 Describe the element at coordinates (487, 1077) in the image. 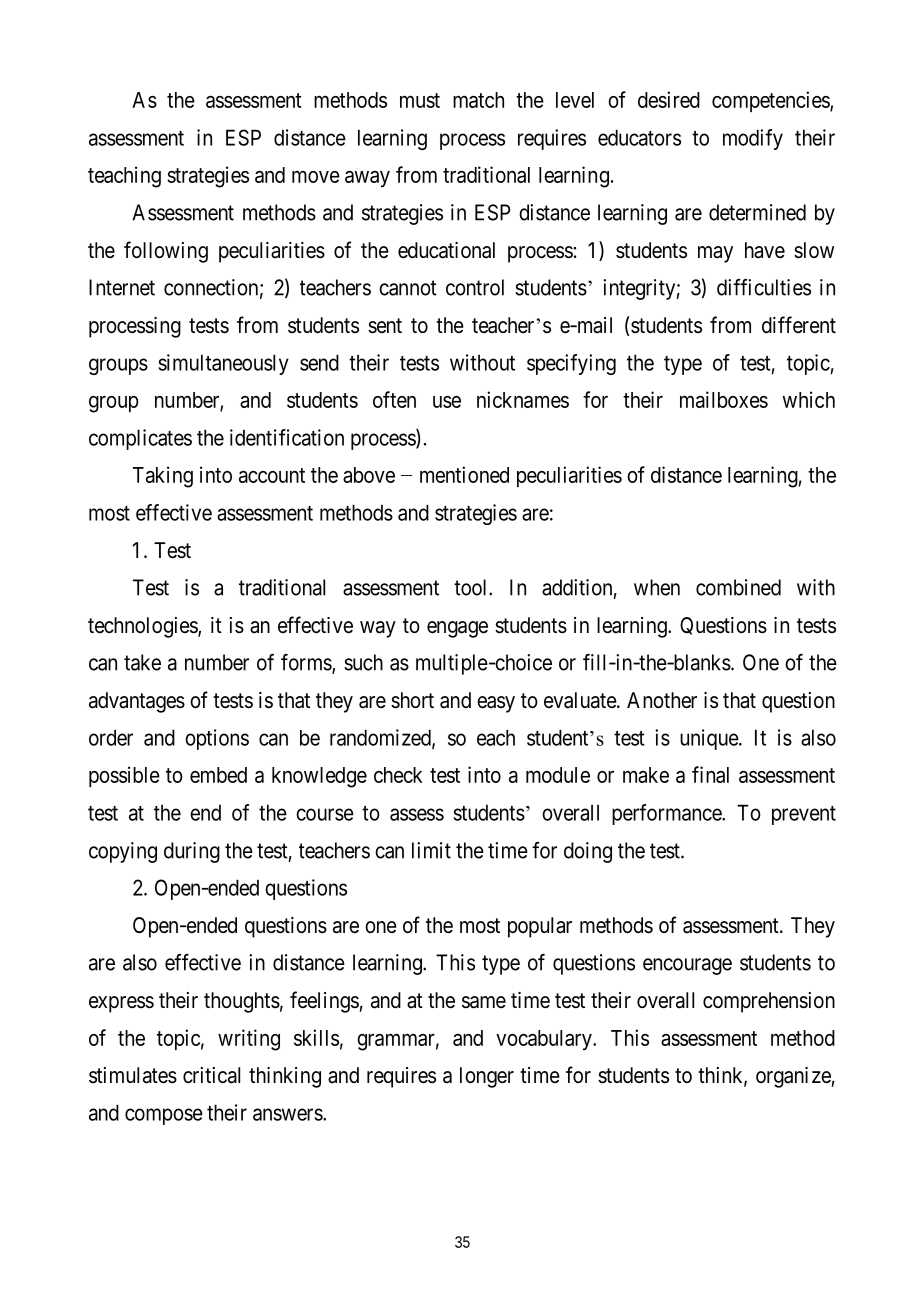

I see `longer` at that location.
